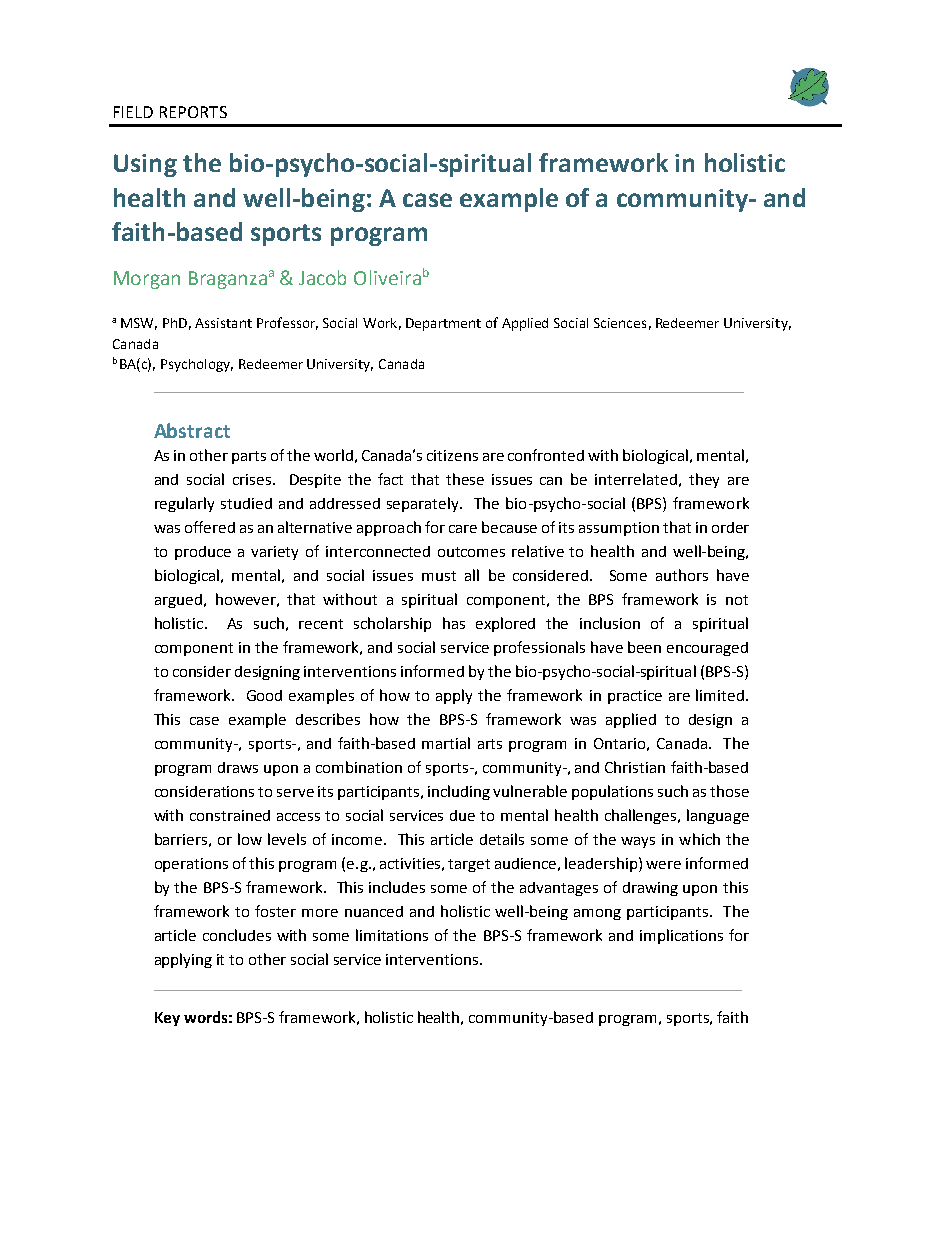 This screenshot has width=952, height=1233. What do you see at coordinates (392, 935) in the screenshot?
I see `limitations` at bounding box center [392, 935].
